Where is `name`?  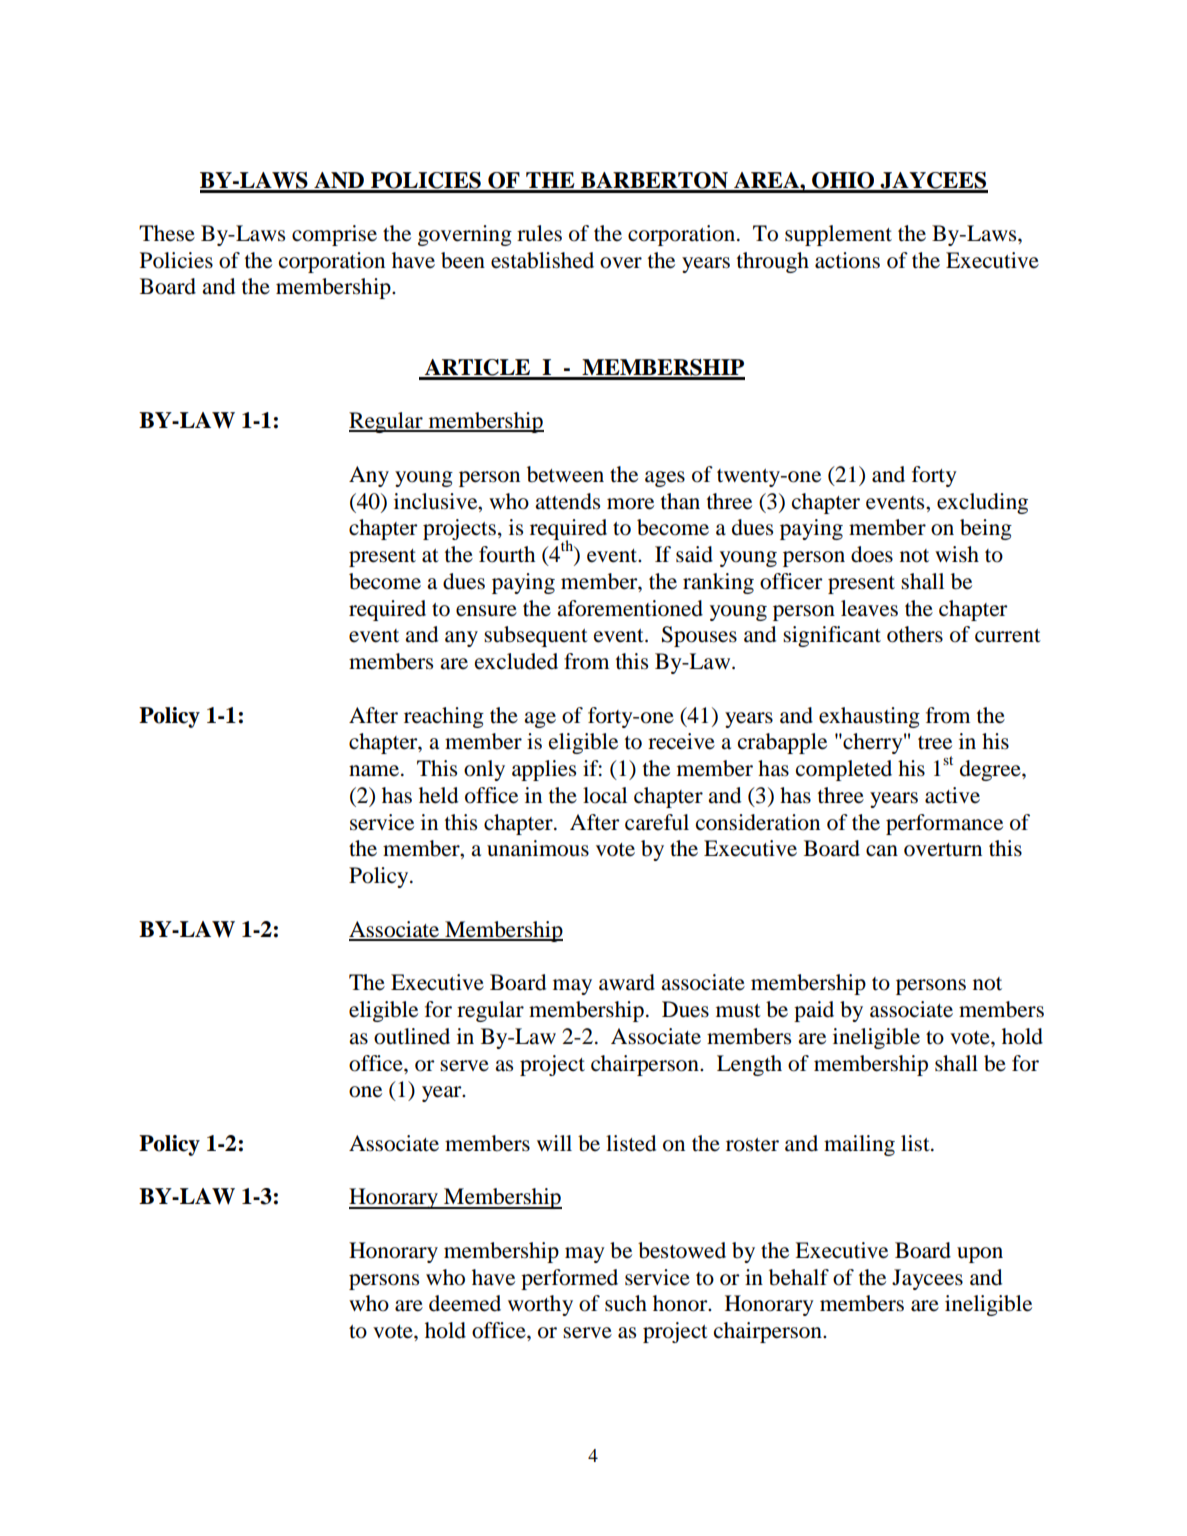
name is located at coordinates (374, 771).
